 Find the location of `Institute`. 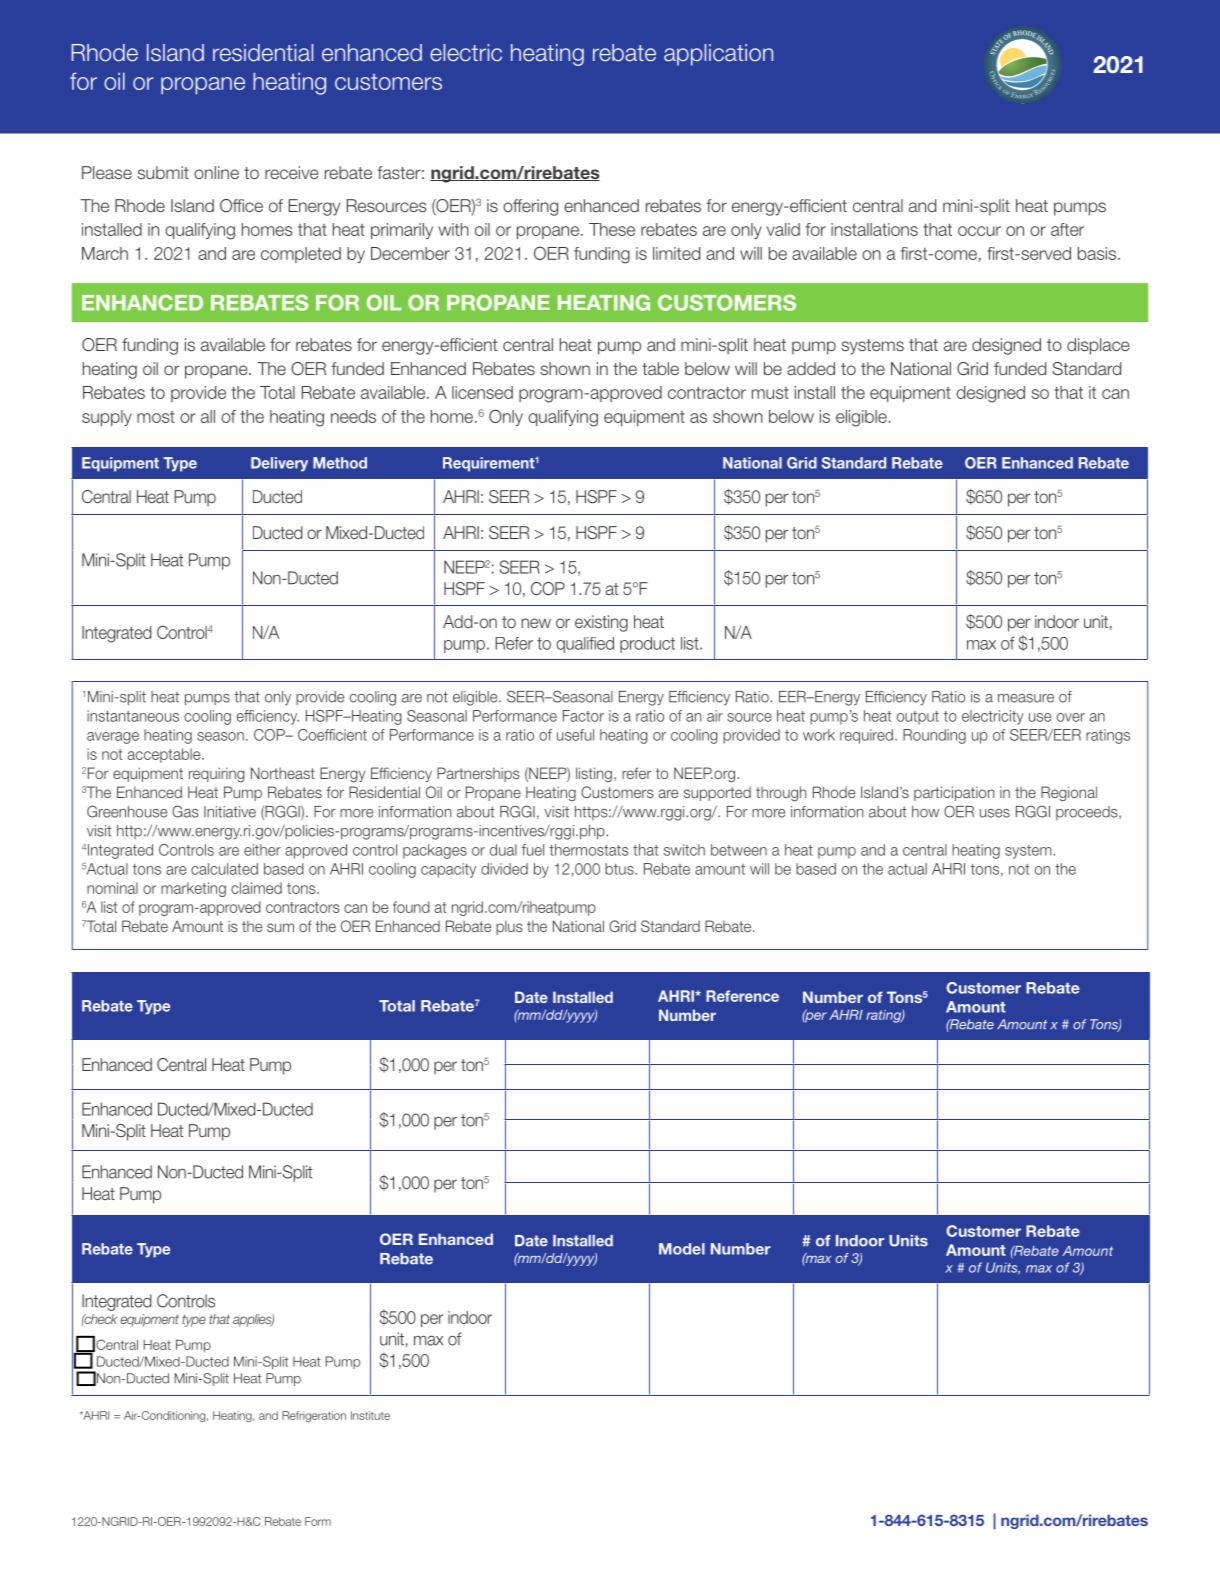

Institute is located at coordinates (370, 1415).
